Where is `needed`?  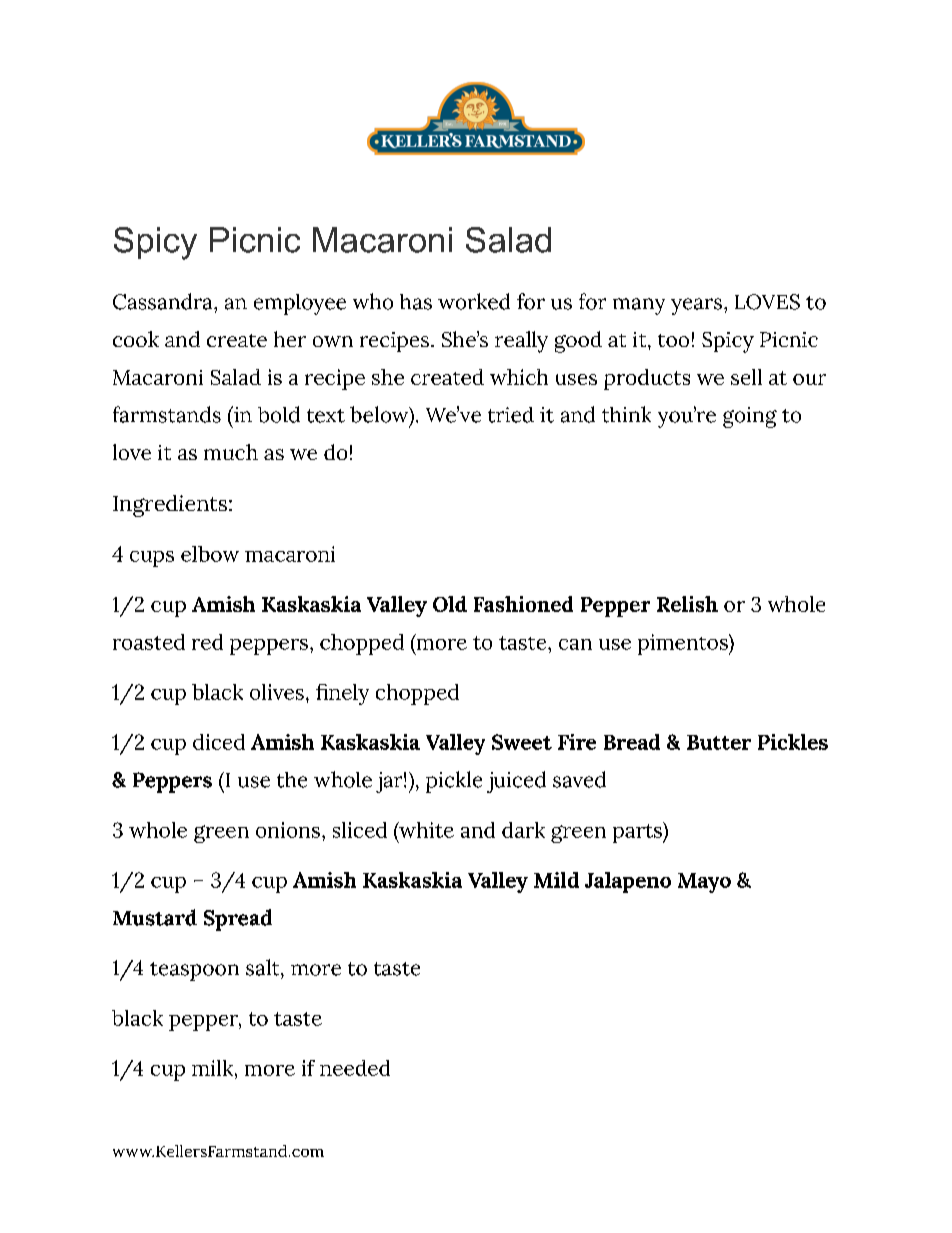 needed is located at coordinates (355, 1068).
